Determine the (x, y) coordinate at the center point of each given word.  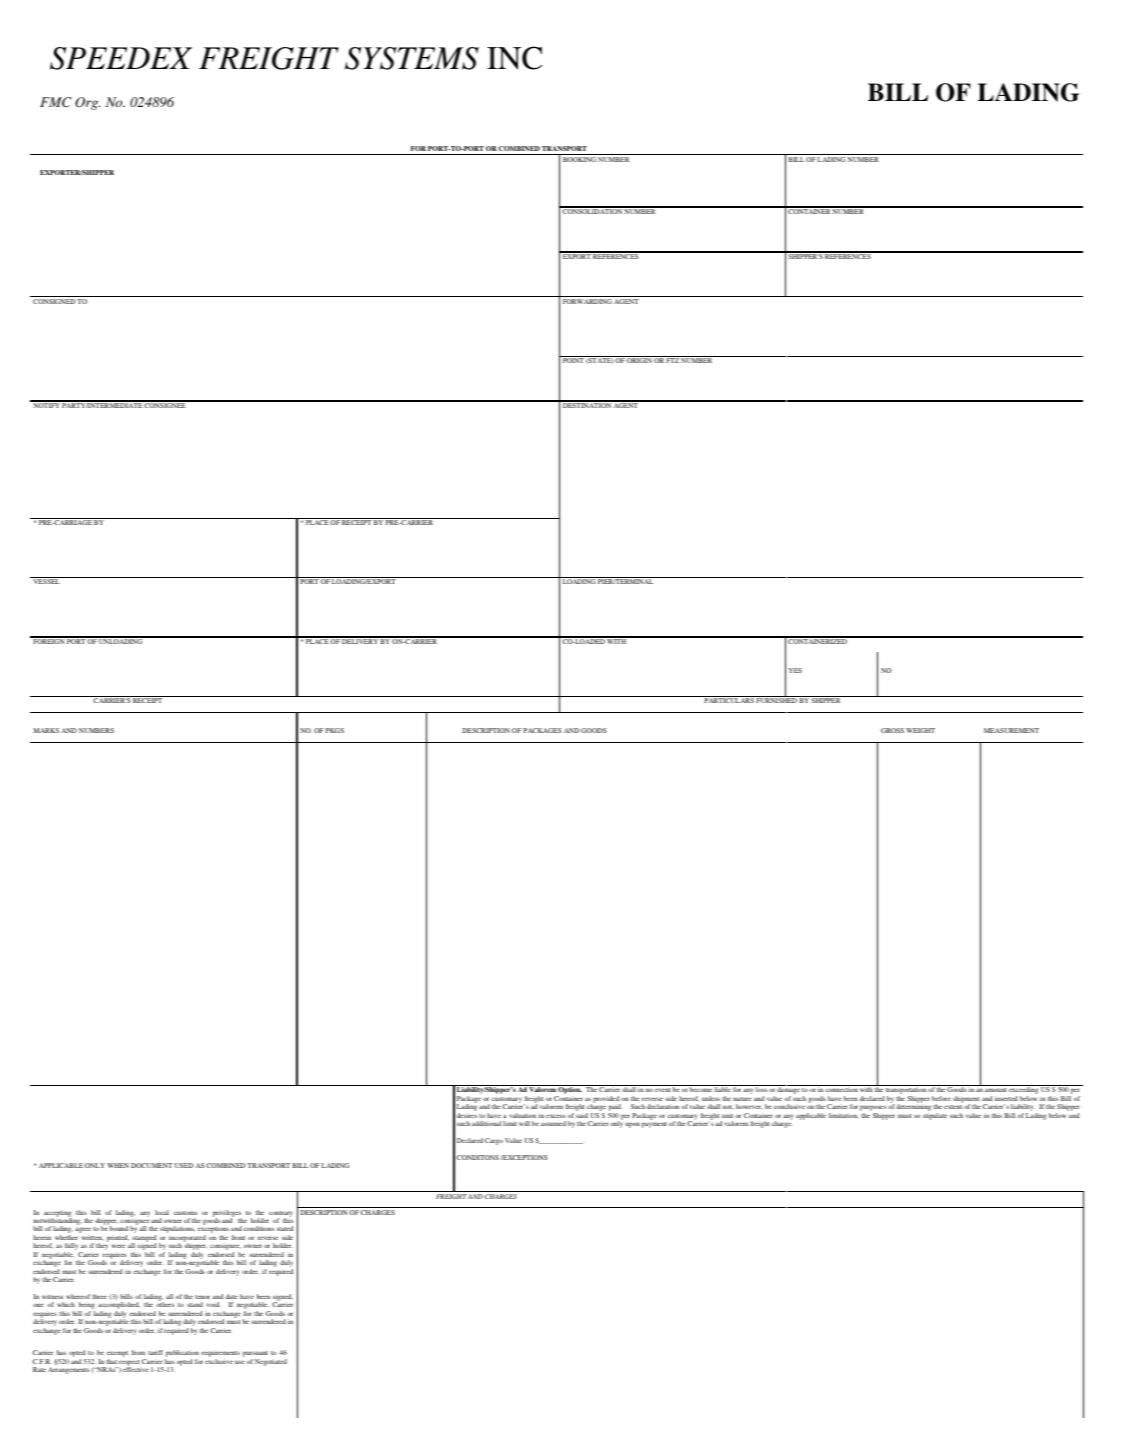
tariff (155, 1352)
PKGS (335, 730)
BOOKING (579, 159)
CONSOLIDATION (592, 210)
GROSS (892, 730)
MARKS (46, 730)
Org (87, 103)
